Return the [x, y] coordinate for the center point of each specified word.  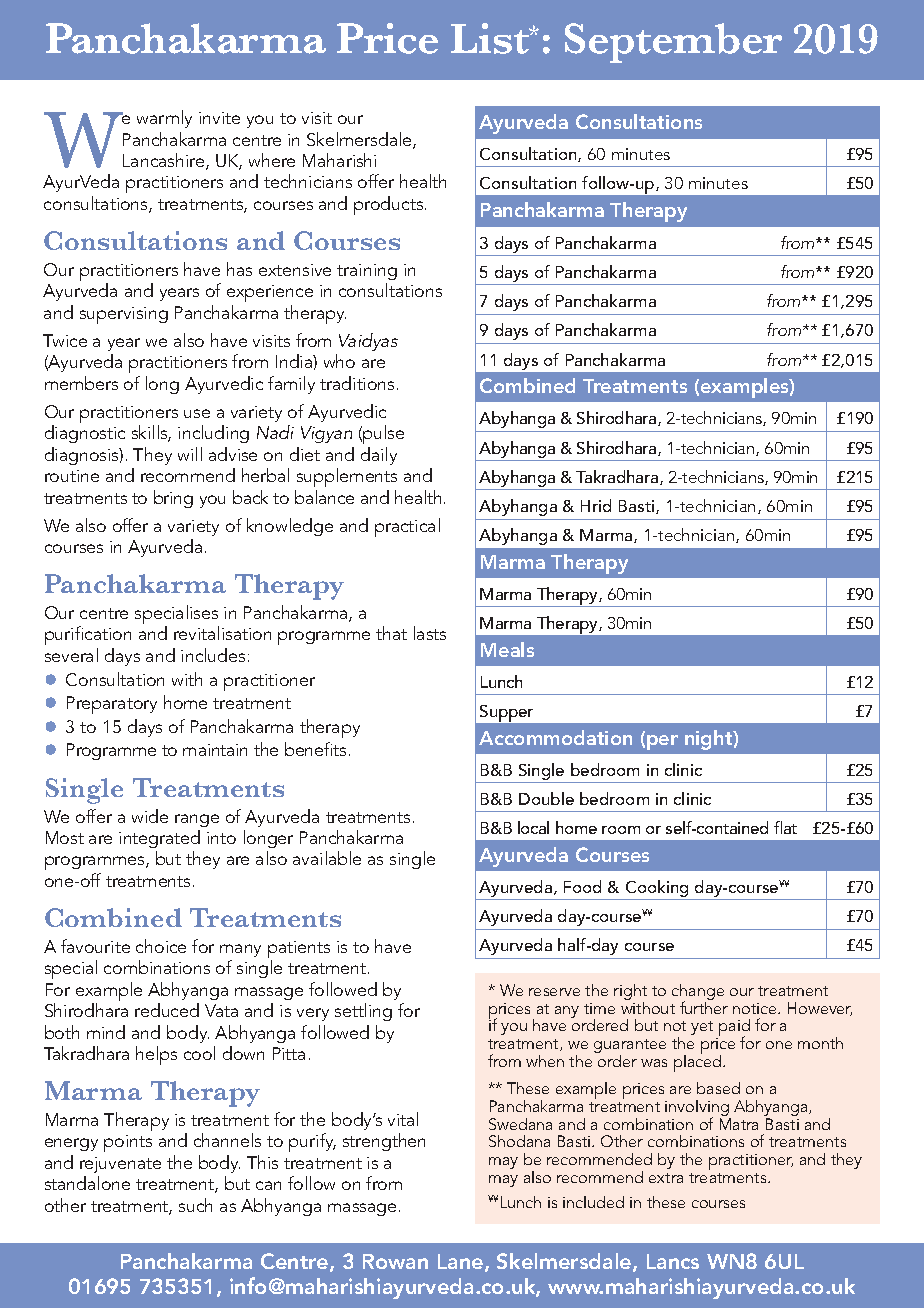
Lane [462, 1263]
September [673, 43]
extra [666, 1178]
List [491, 38]
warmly [164, 119]
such [195, 1205]
